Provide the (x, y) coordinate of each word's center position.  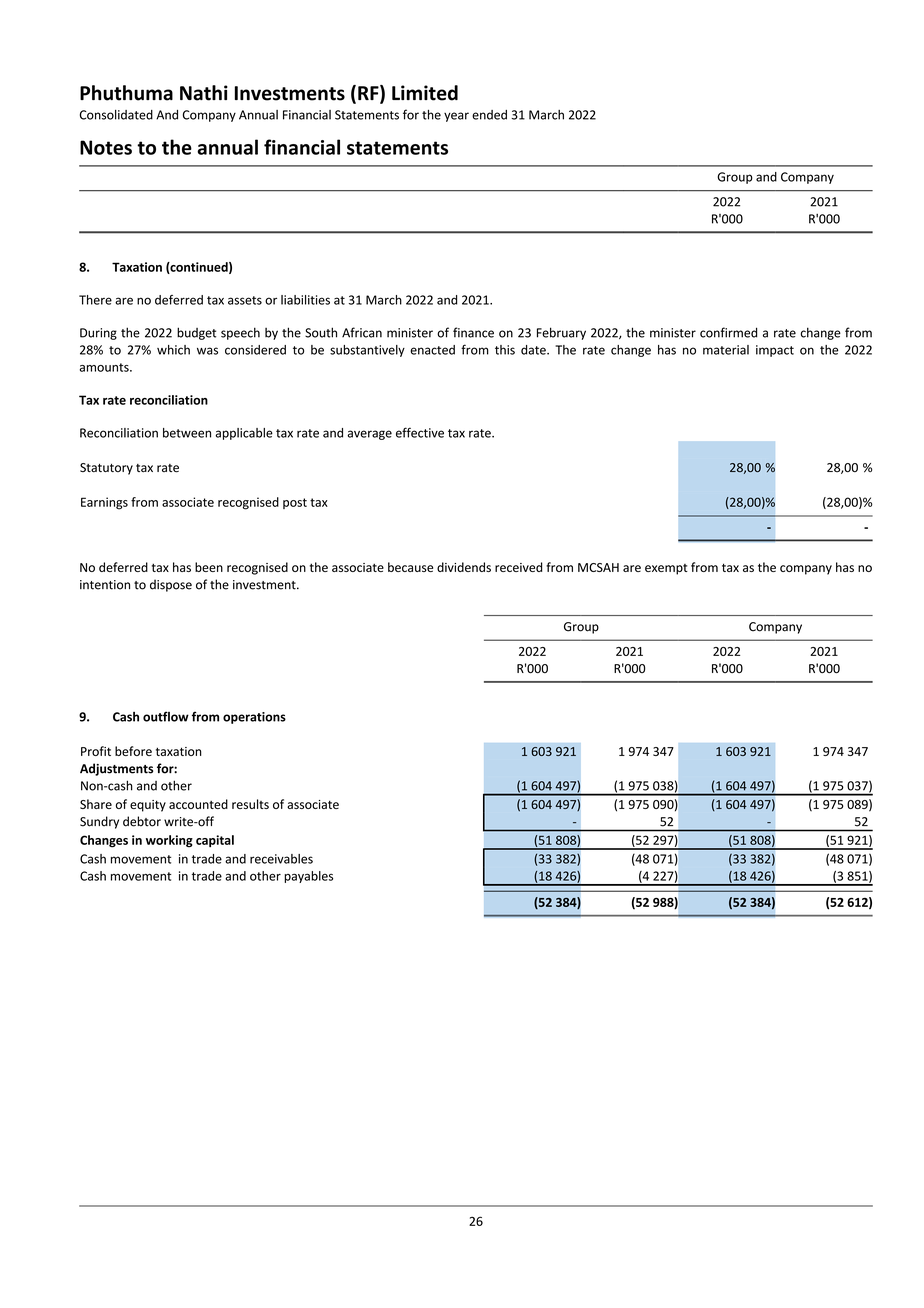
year (456, 117)
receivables (281, 859)
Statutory (106, 469)
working (169, 841)
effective (420, 432)
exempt (666, 569)
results (250, 804)
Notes (106, 147)
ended (489, 115)
